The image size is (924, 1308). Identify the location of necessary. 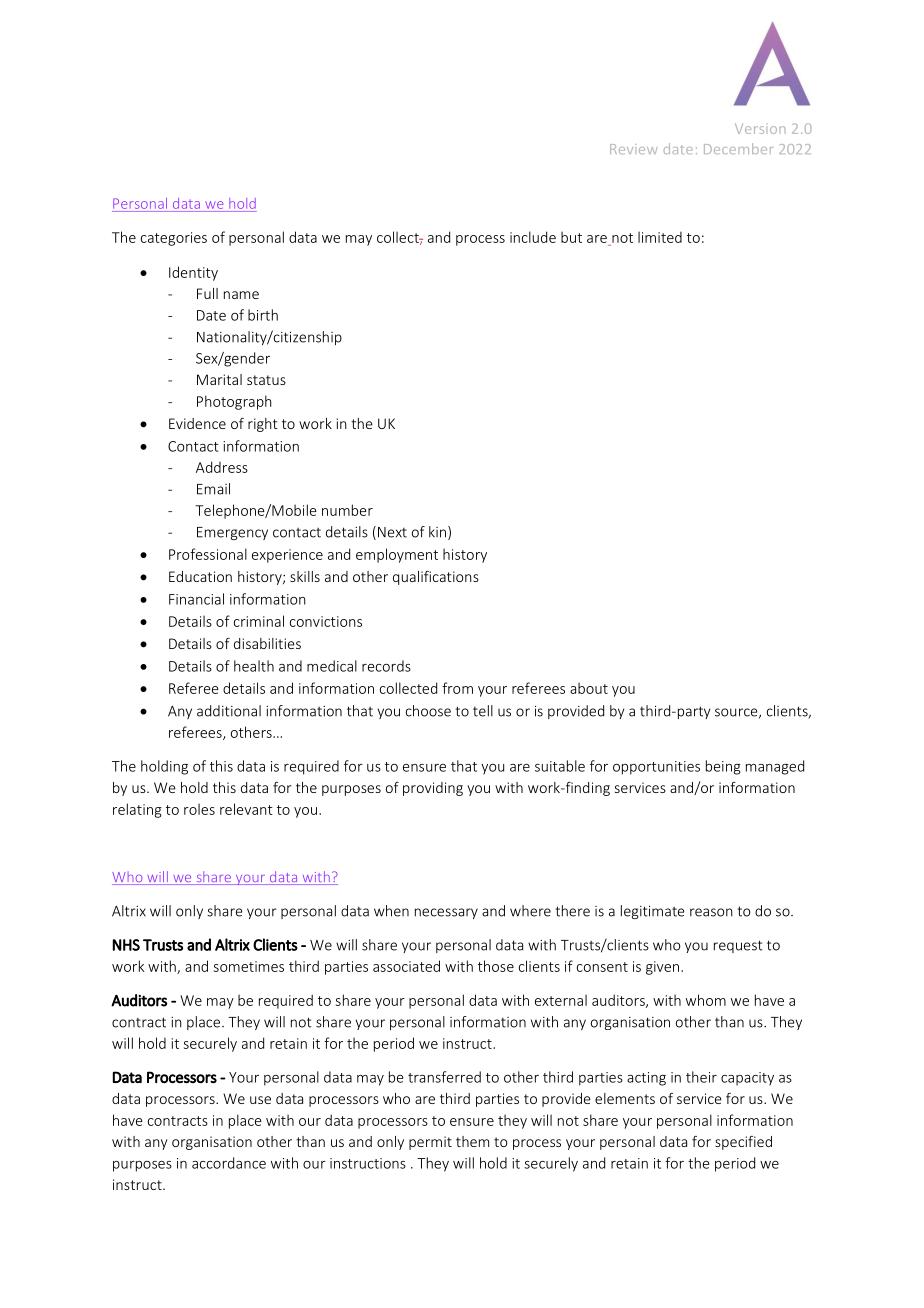
(446, 913).
